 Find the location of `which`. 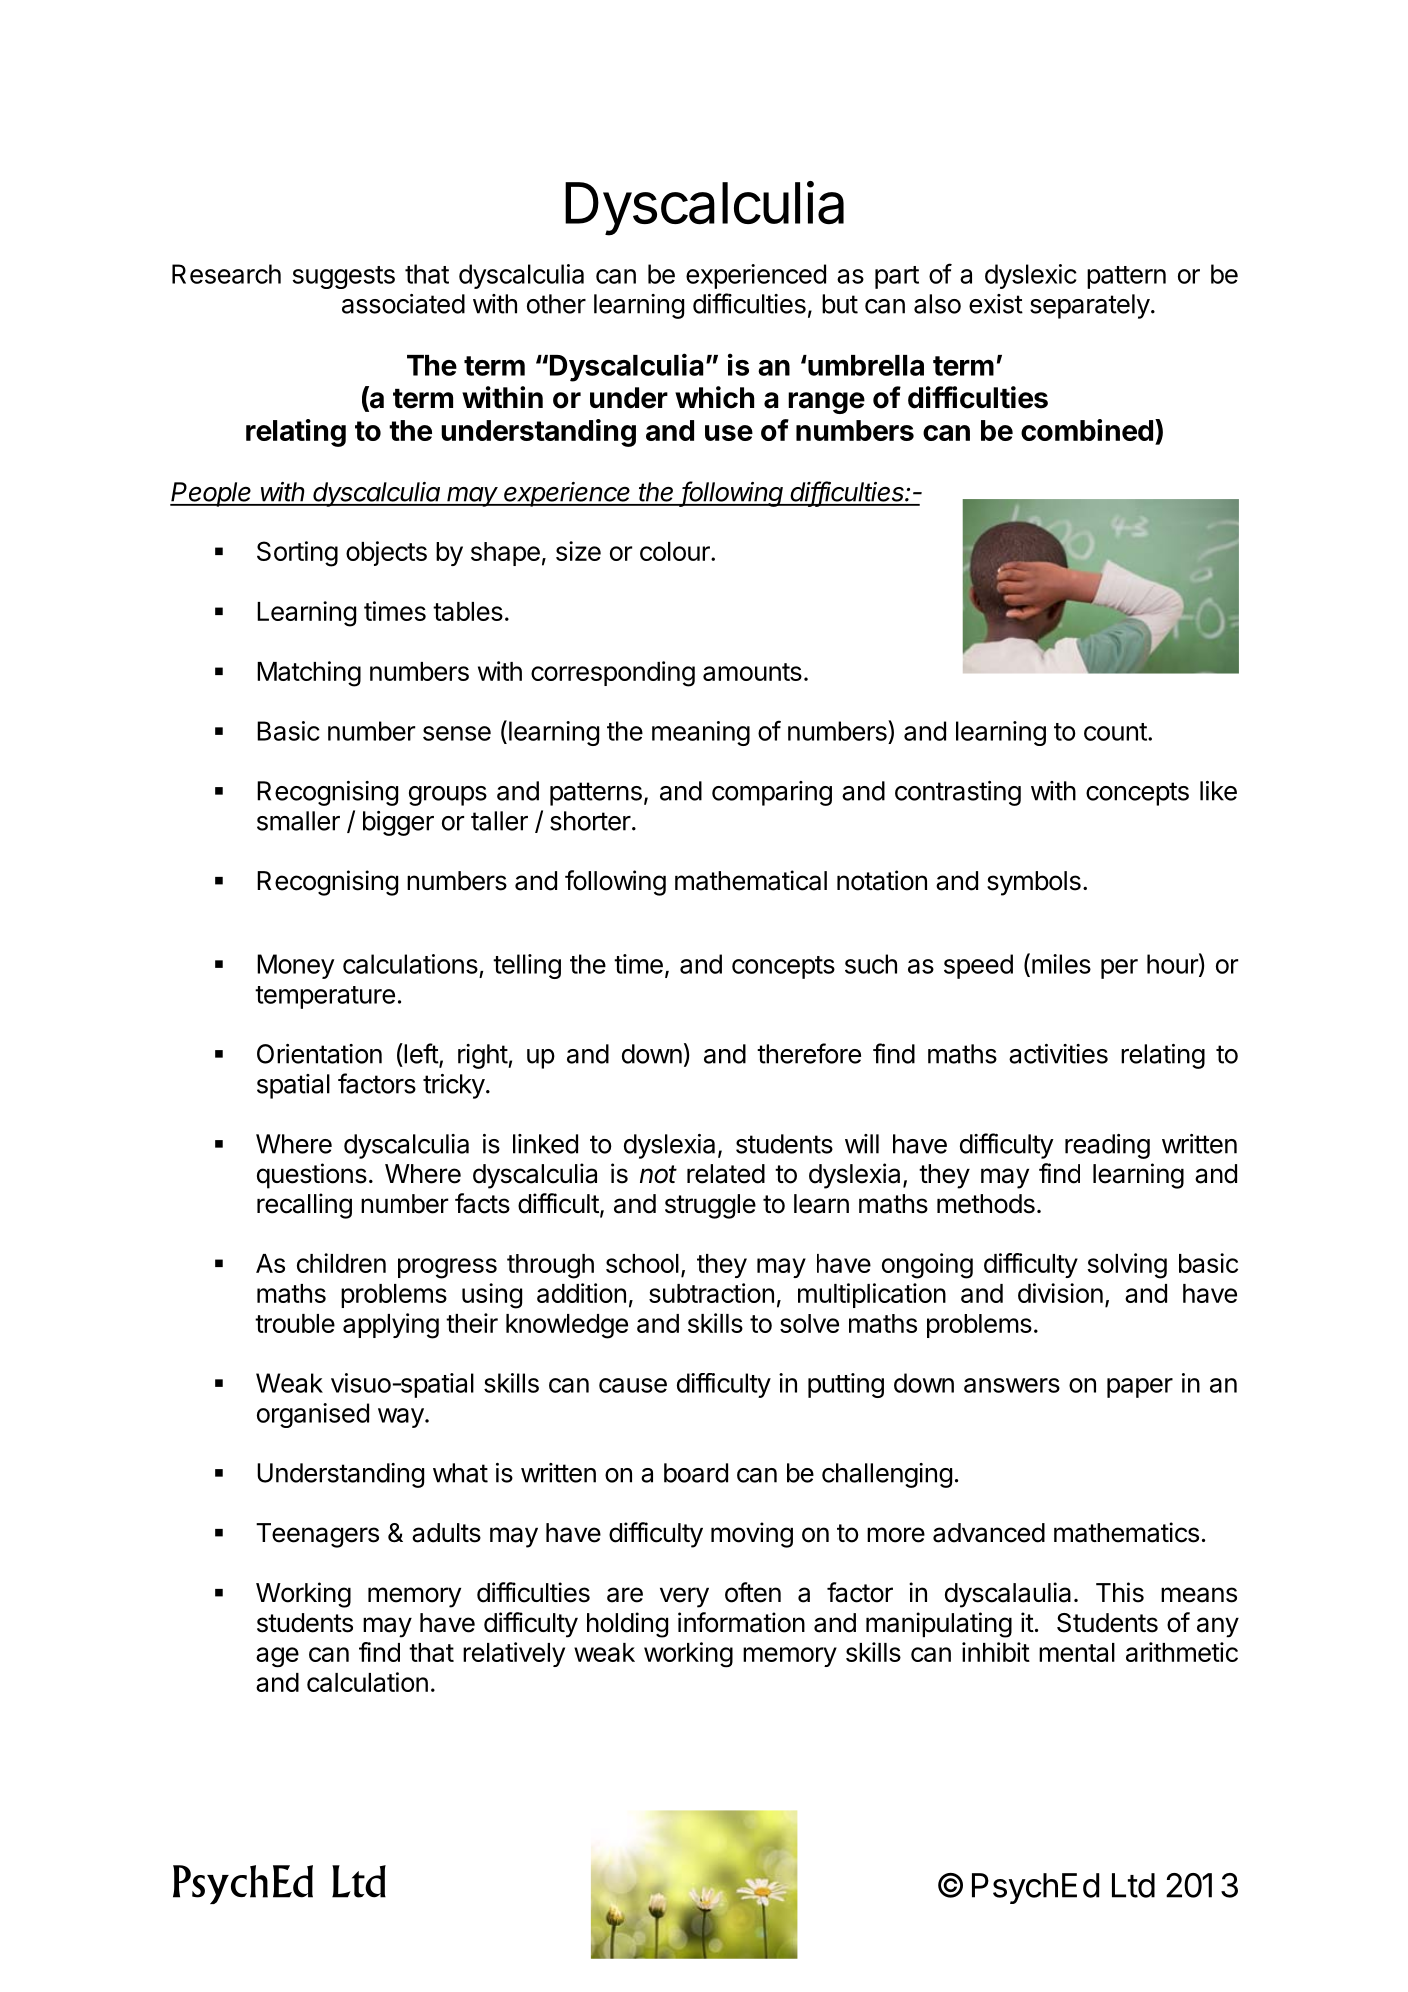

which is located at coordinates (714, 397).
